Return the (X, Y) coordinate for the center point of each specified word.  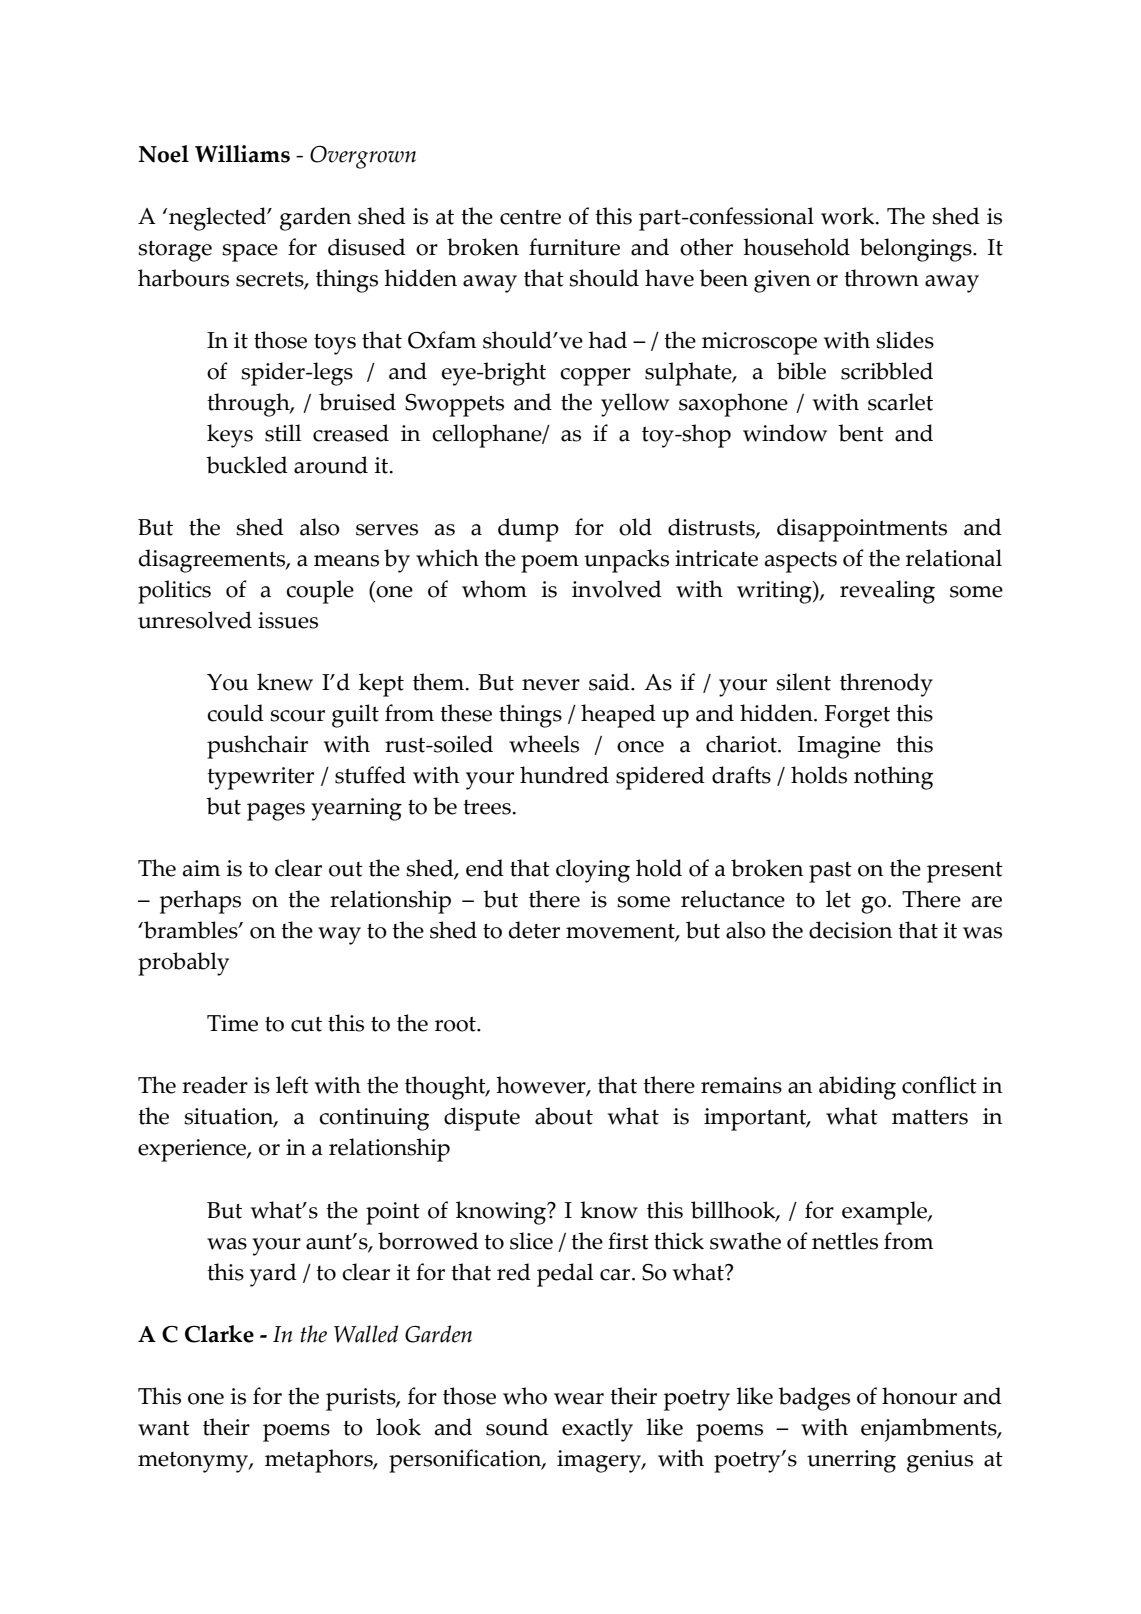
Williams (242, 154)
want (164, 1428)
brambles (191, 930)
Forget (857, 716)
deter (534, 930)
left (292, 1085)
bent (861, 433)
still (283, 433)
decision (850, 930)
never (551, 685)
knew (285, 682)
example (885, 1213)
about (564, 1116)
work (849, 216)
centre (530, 217)
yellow (635, 405)
